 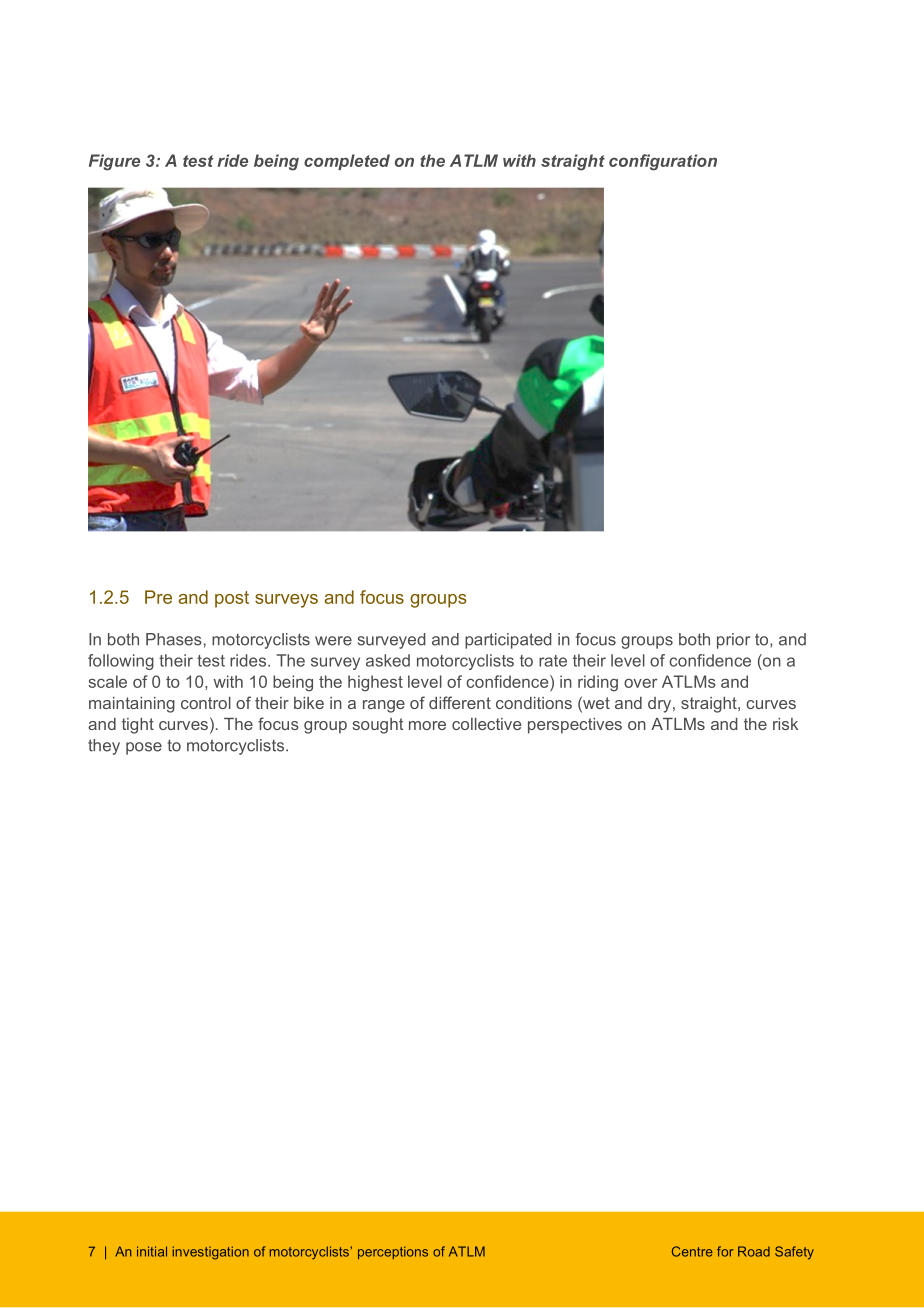 I want to click on Pre, so click(x=158, y=597).
